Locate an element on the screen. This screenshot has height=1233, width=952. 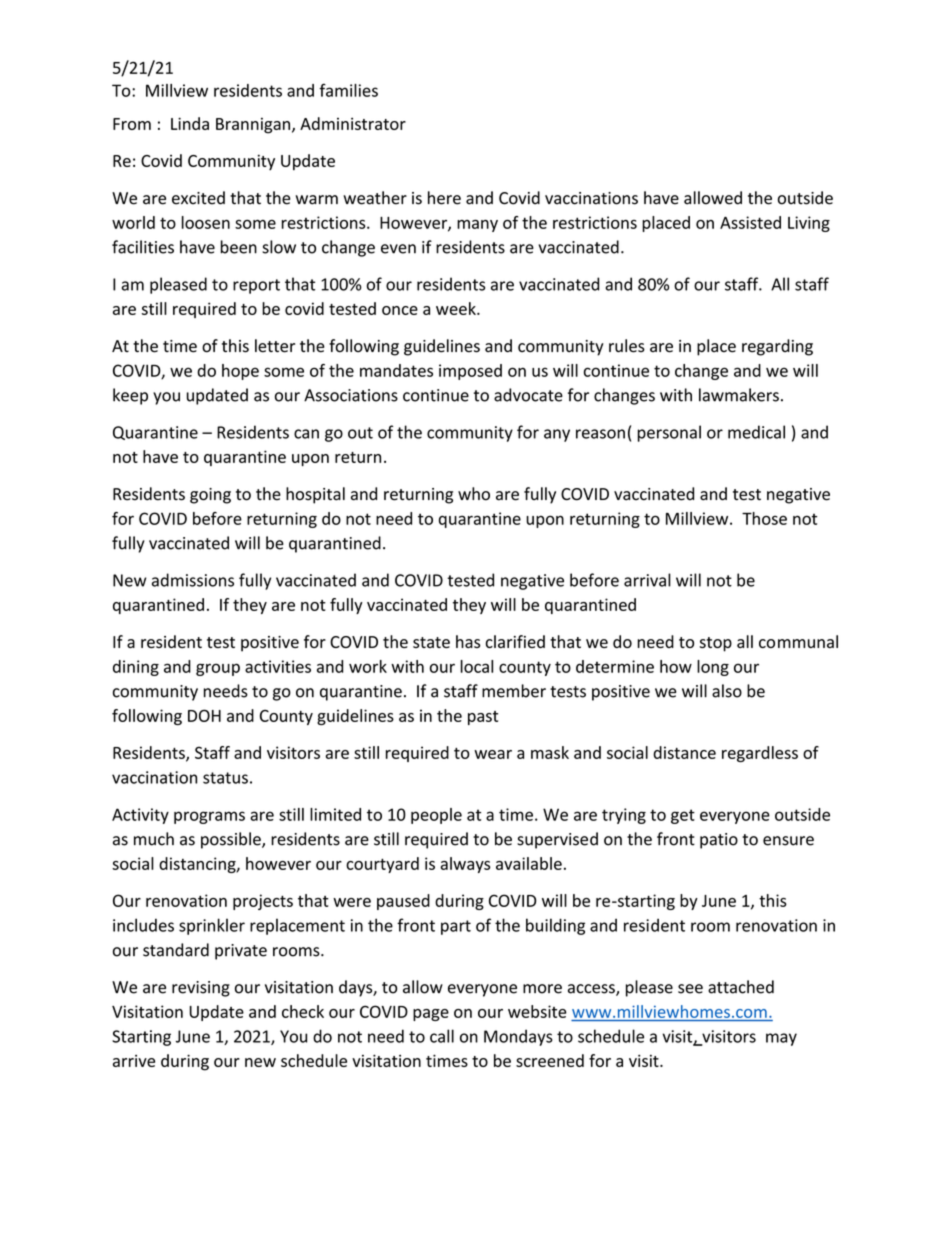
arrival is located at coordinates (647, 580).
